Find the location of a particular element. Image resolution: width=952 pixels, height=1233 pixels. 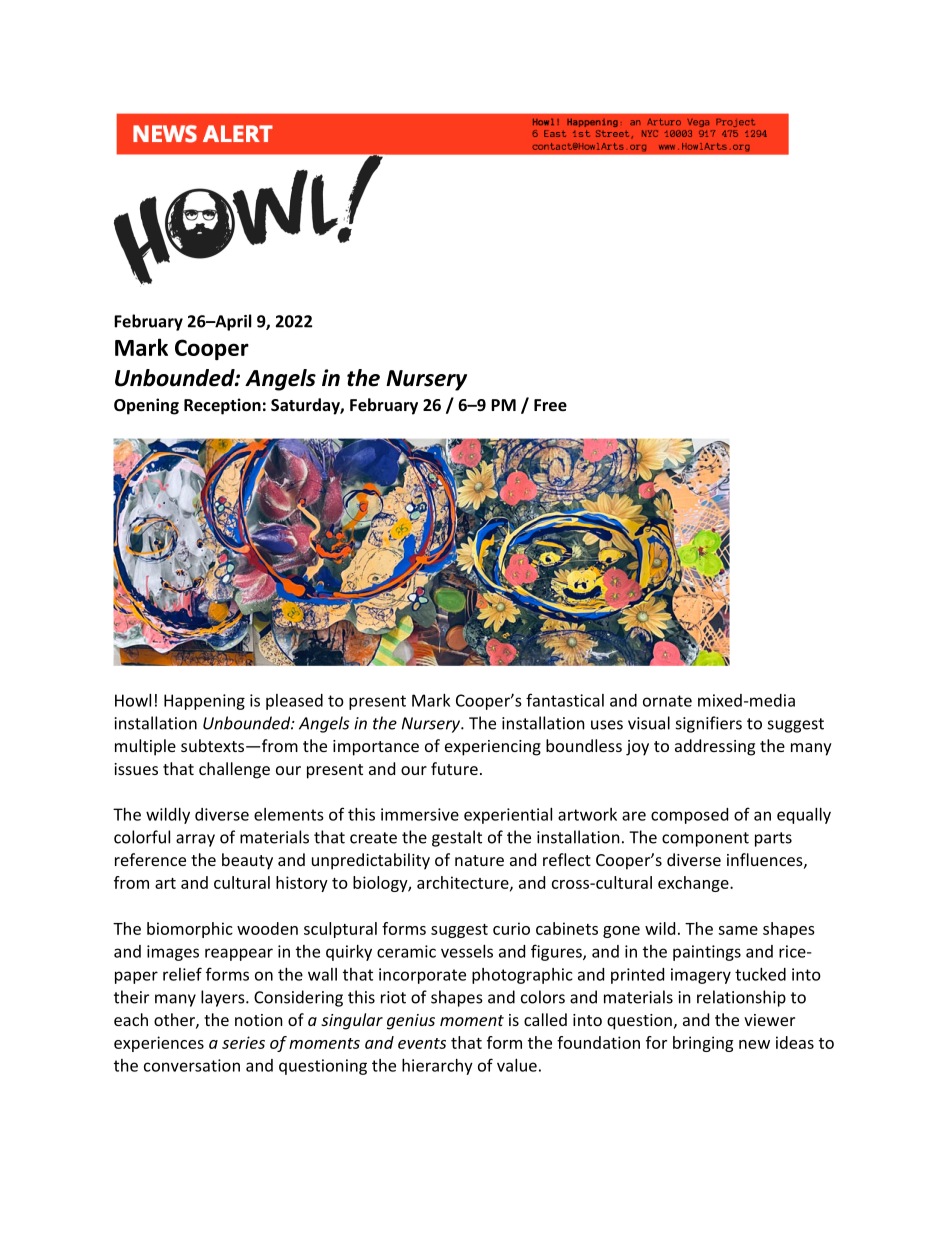

ornate is located at coordinates (667, 701).
